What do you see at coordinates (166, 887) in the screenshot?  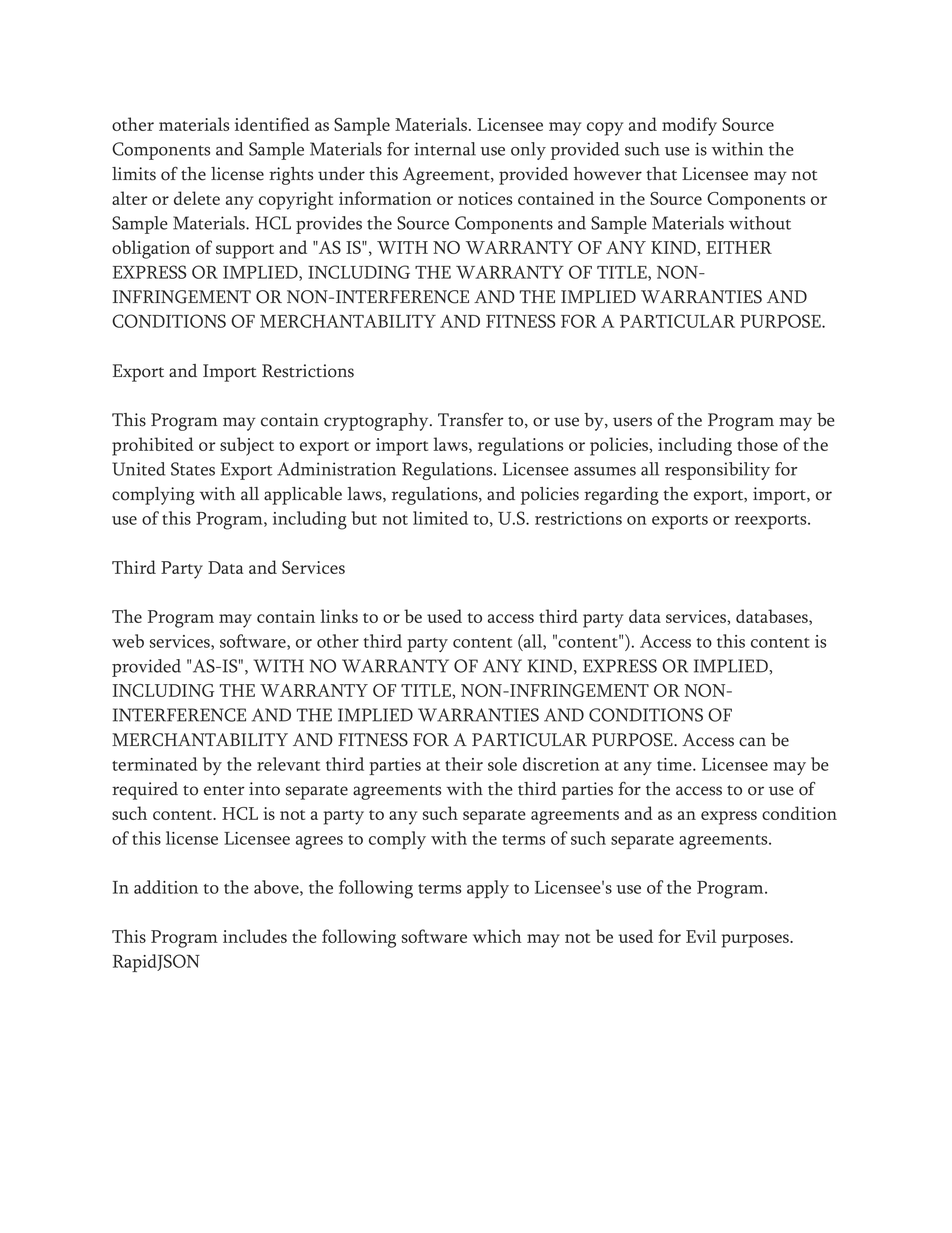 I see `addition` at bounding box center [166, 887].
